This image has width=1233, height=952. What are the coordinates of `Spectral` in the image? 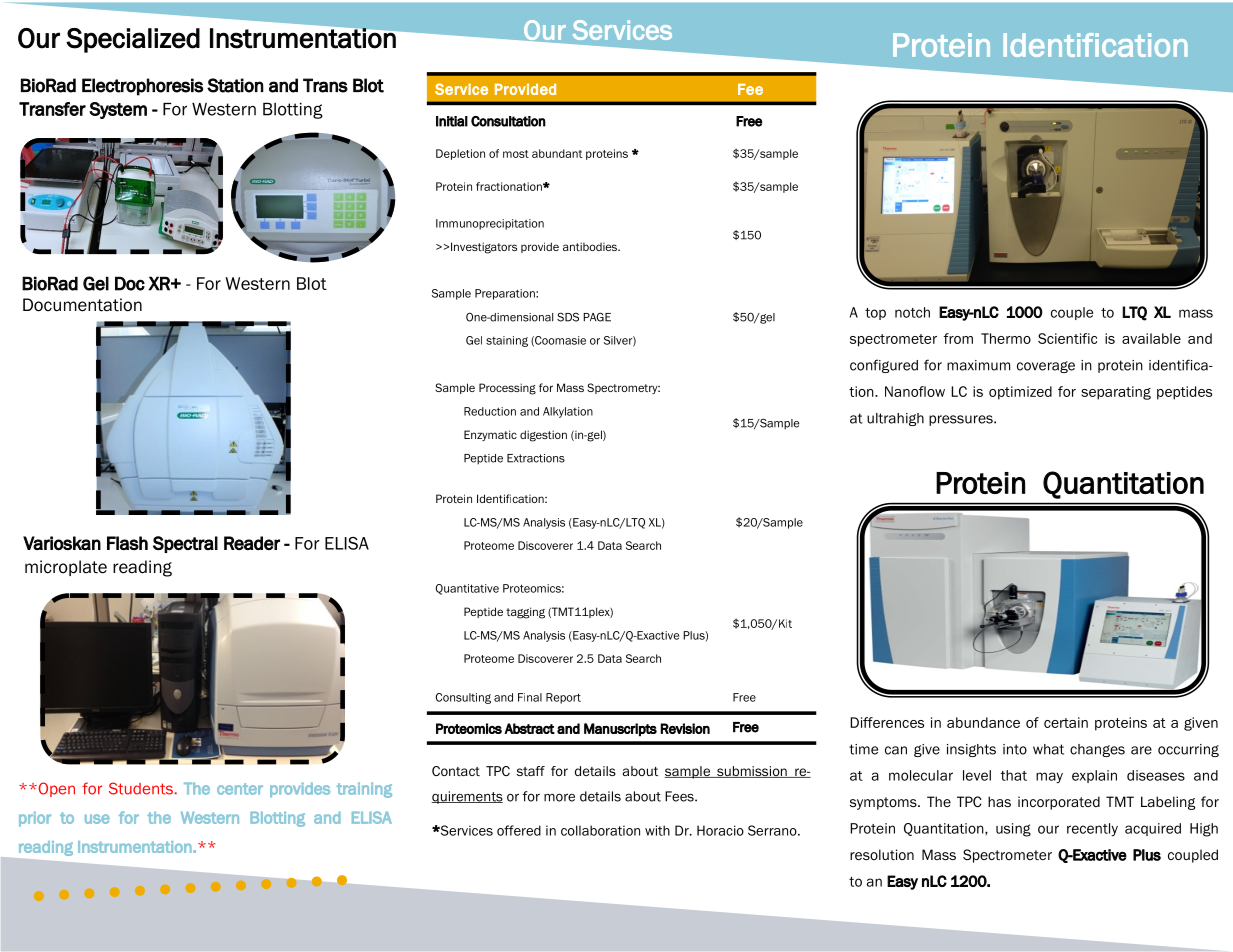 It's located at (185, 544).
